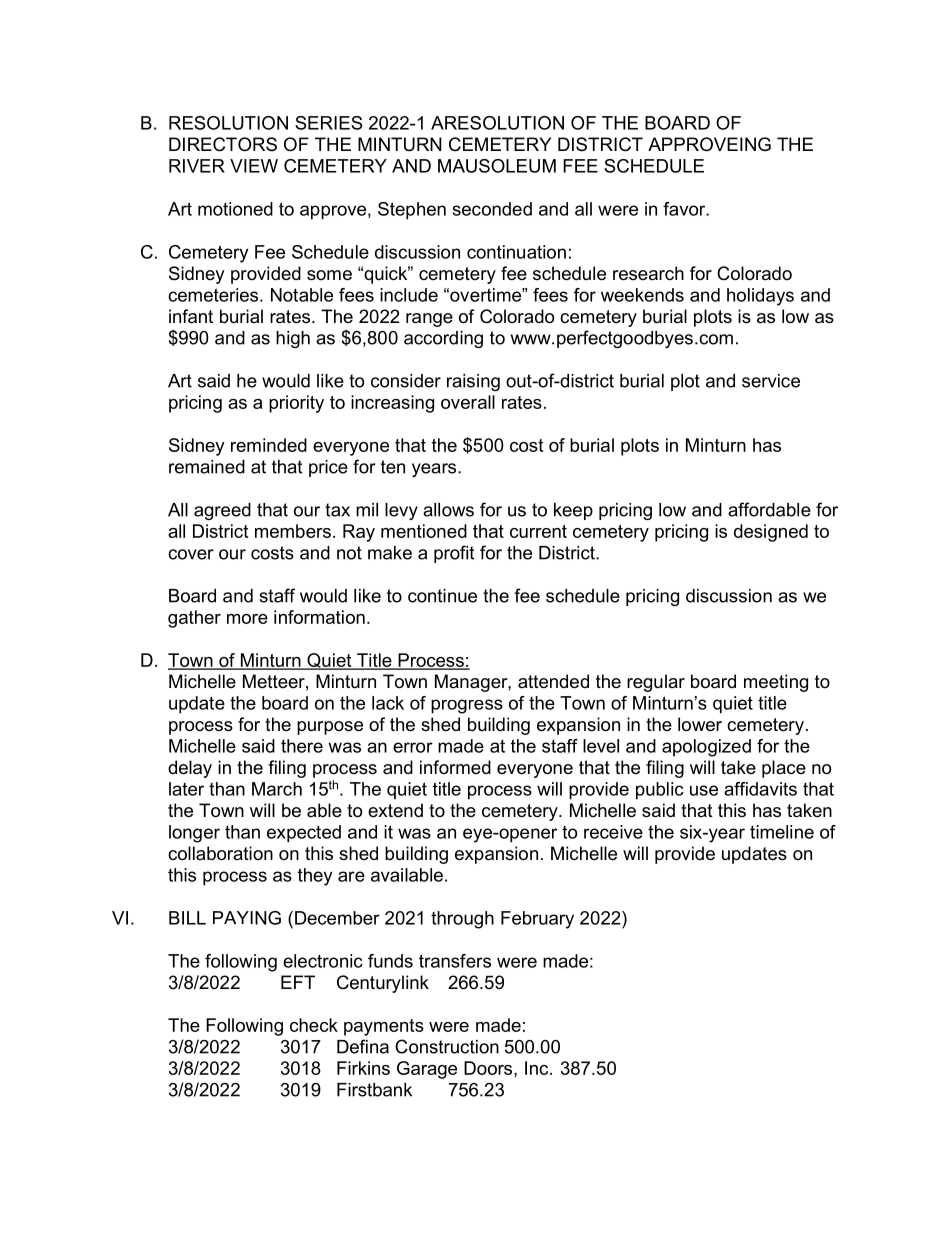 The height and width of the screenshot is (1233, 952). What do you see at coordinates (489, 1068) in the screenshot?
I see `Doors` at bounding box center [489, 1068].
